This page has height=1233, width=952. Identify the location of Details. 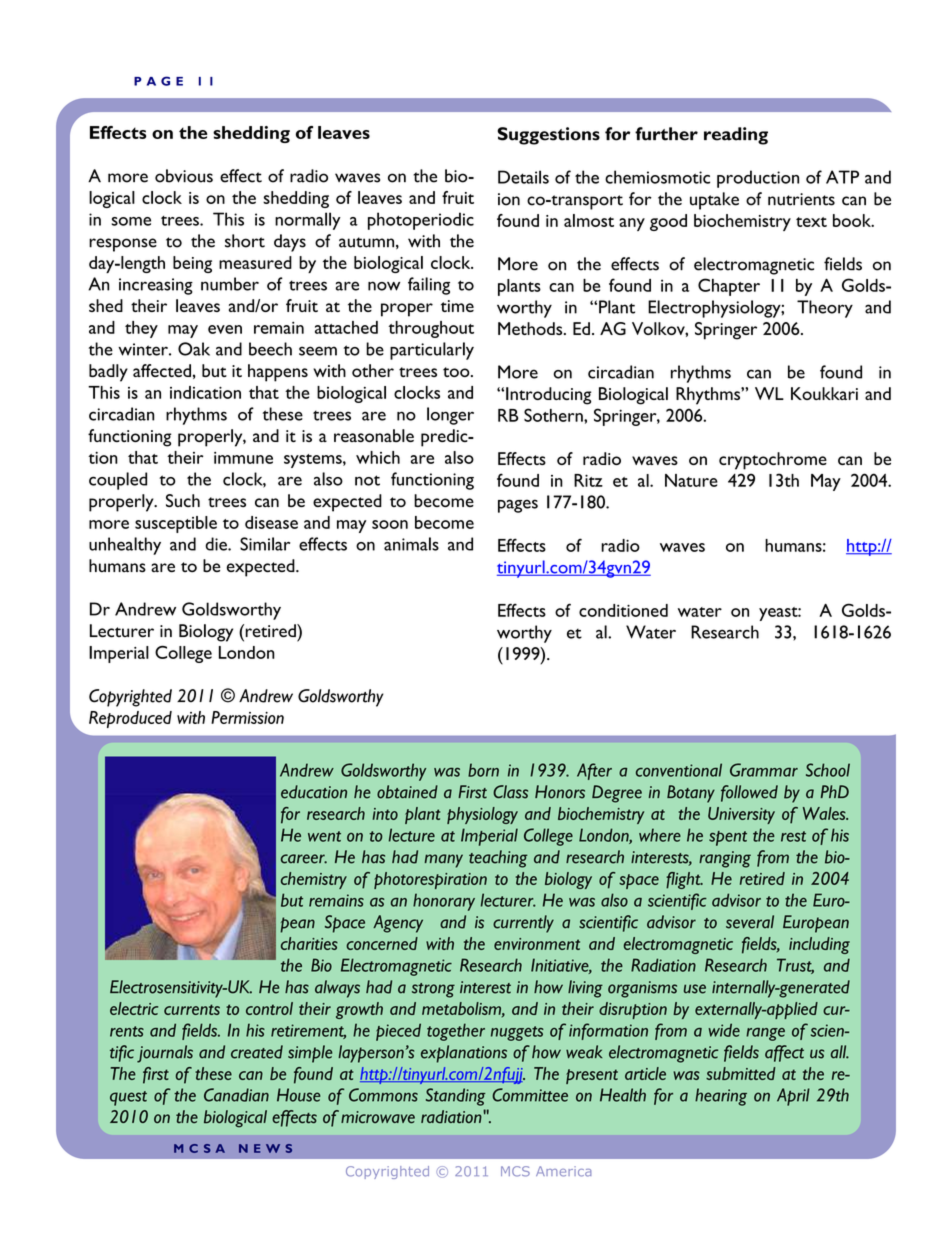
(523, 177).
